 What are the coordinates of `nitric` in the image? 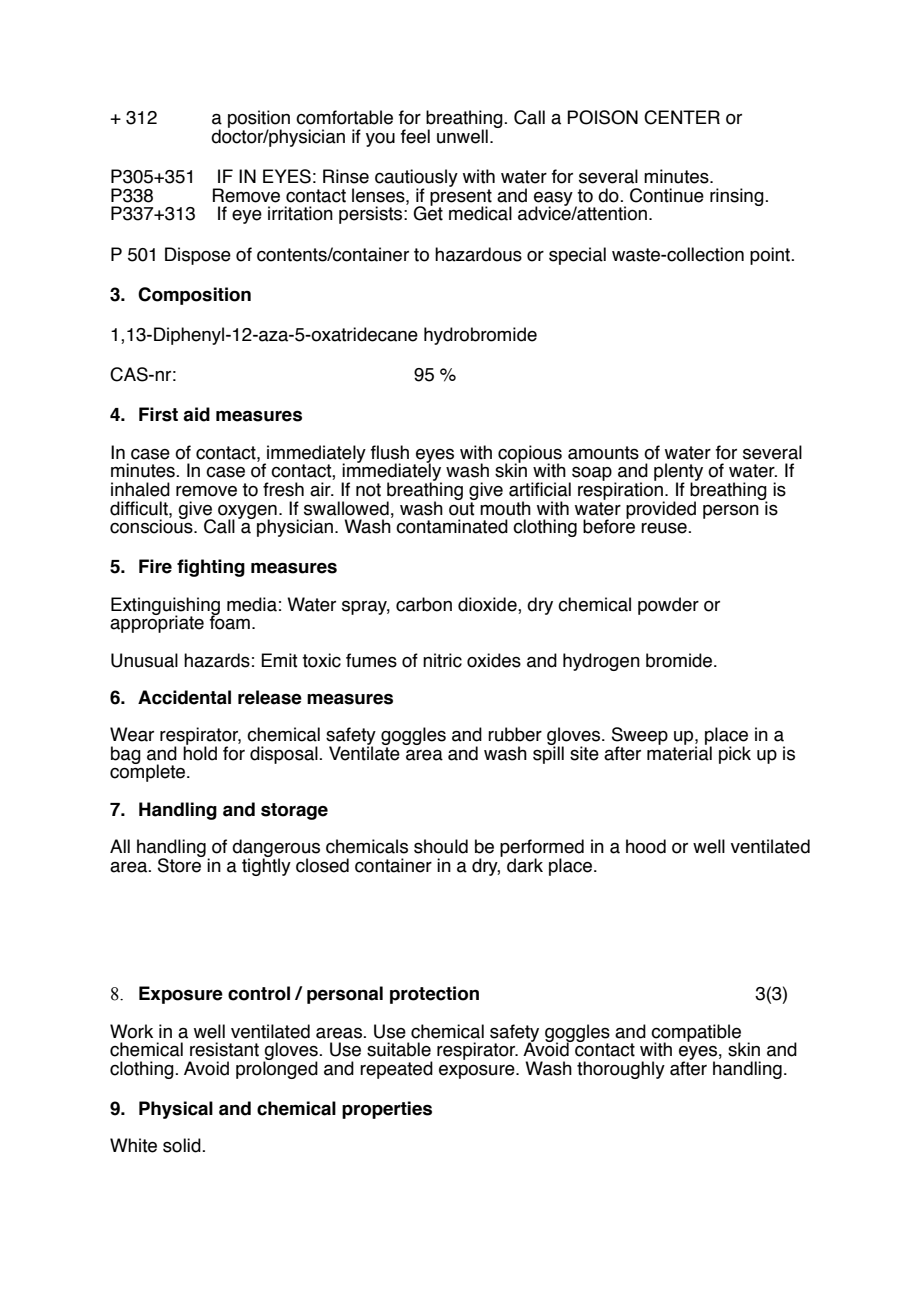 It's located at (442, 660).
